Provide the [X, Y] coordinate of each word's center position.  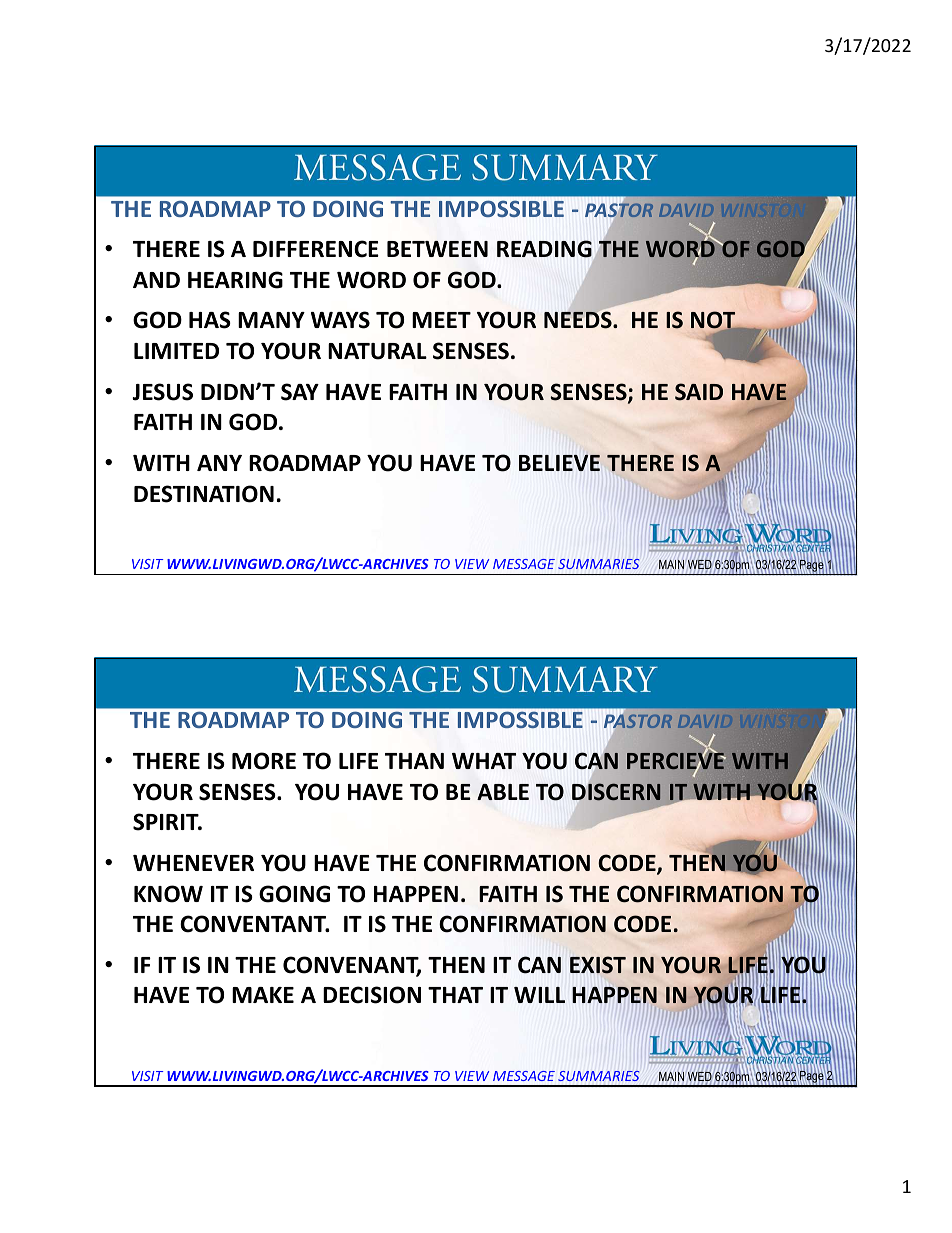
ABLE [503, 792]
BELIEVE [559, 462]
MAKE [263, 995]
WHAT [484, 761]
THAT [455, 995]
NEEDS [579, 319]
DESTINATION [204, 494]
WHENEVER [193, 863]
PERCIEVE [676, 761]
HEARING [235, 280]
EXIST [598, 965]
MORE [264, 761]
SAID [699, 392]
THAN [414, 761]
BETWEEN [437, 249]
